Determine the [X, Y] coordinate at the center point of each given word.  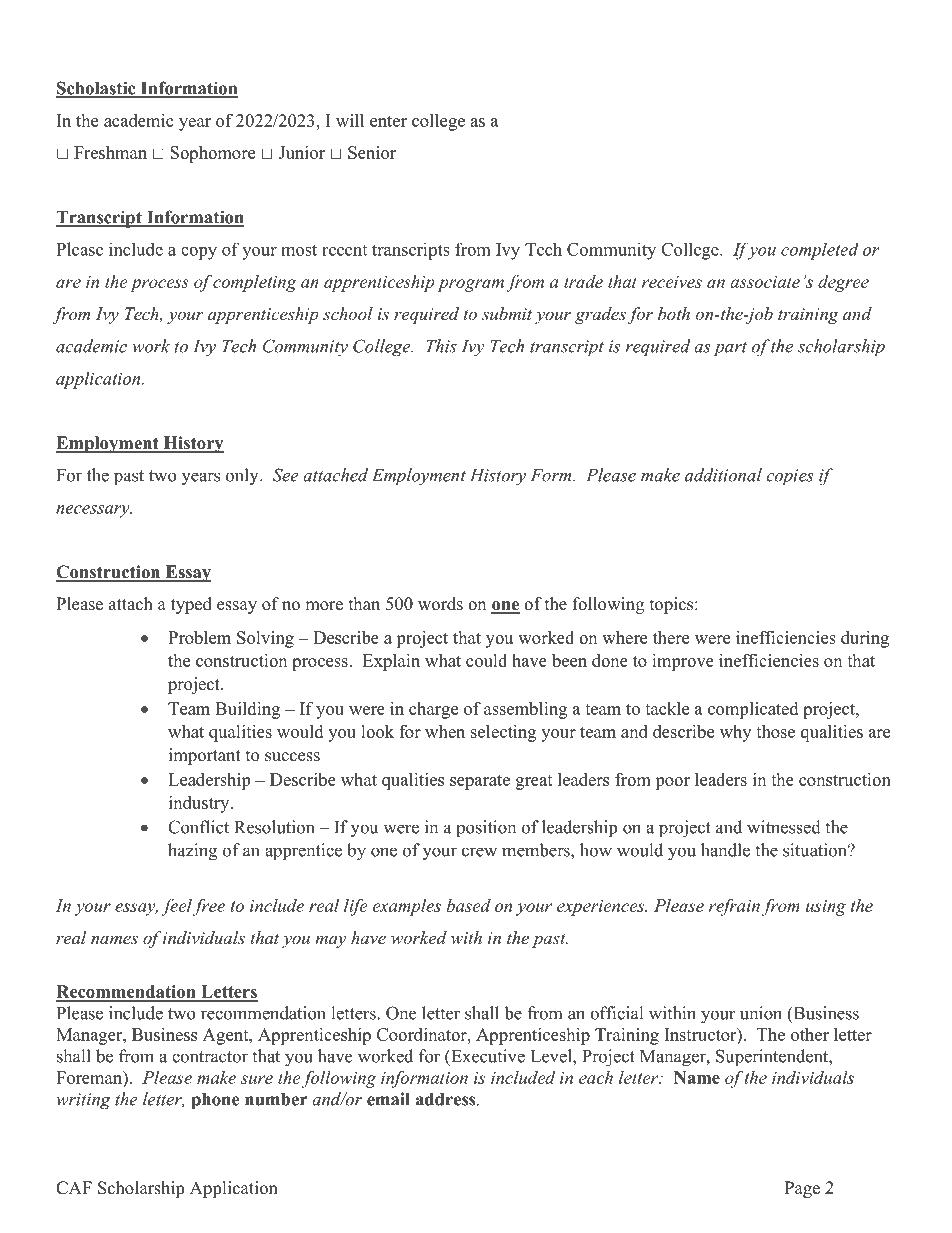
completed [820, 251]
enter [388, 121]
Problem [199, 637]
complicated [753, 710]
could [486, 660]
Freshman [110, 152]
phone [216, 1101]
